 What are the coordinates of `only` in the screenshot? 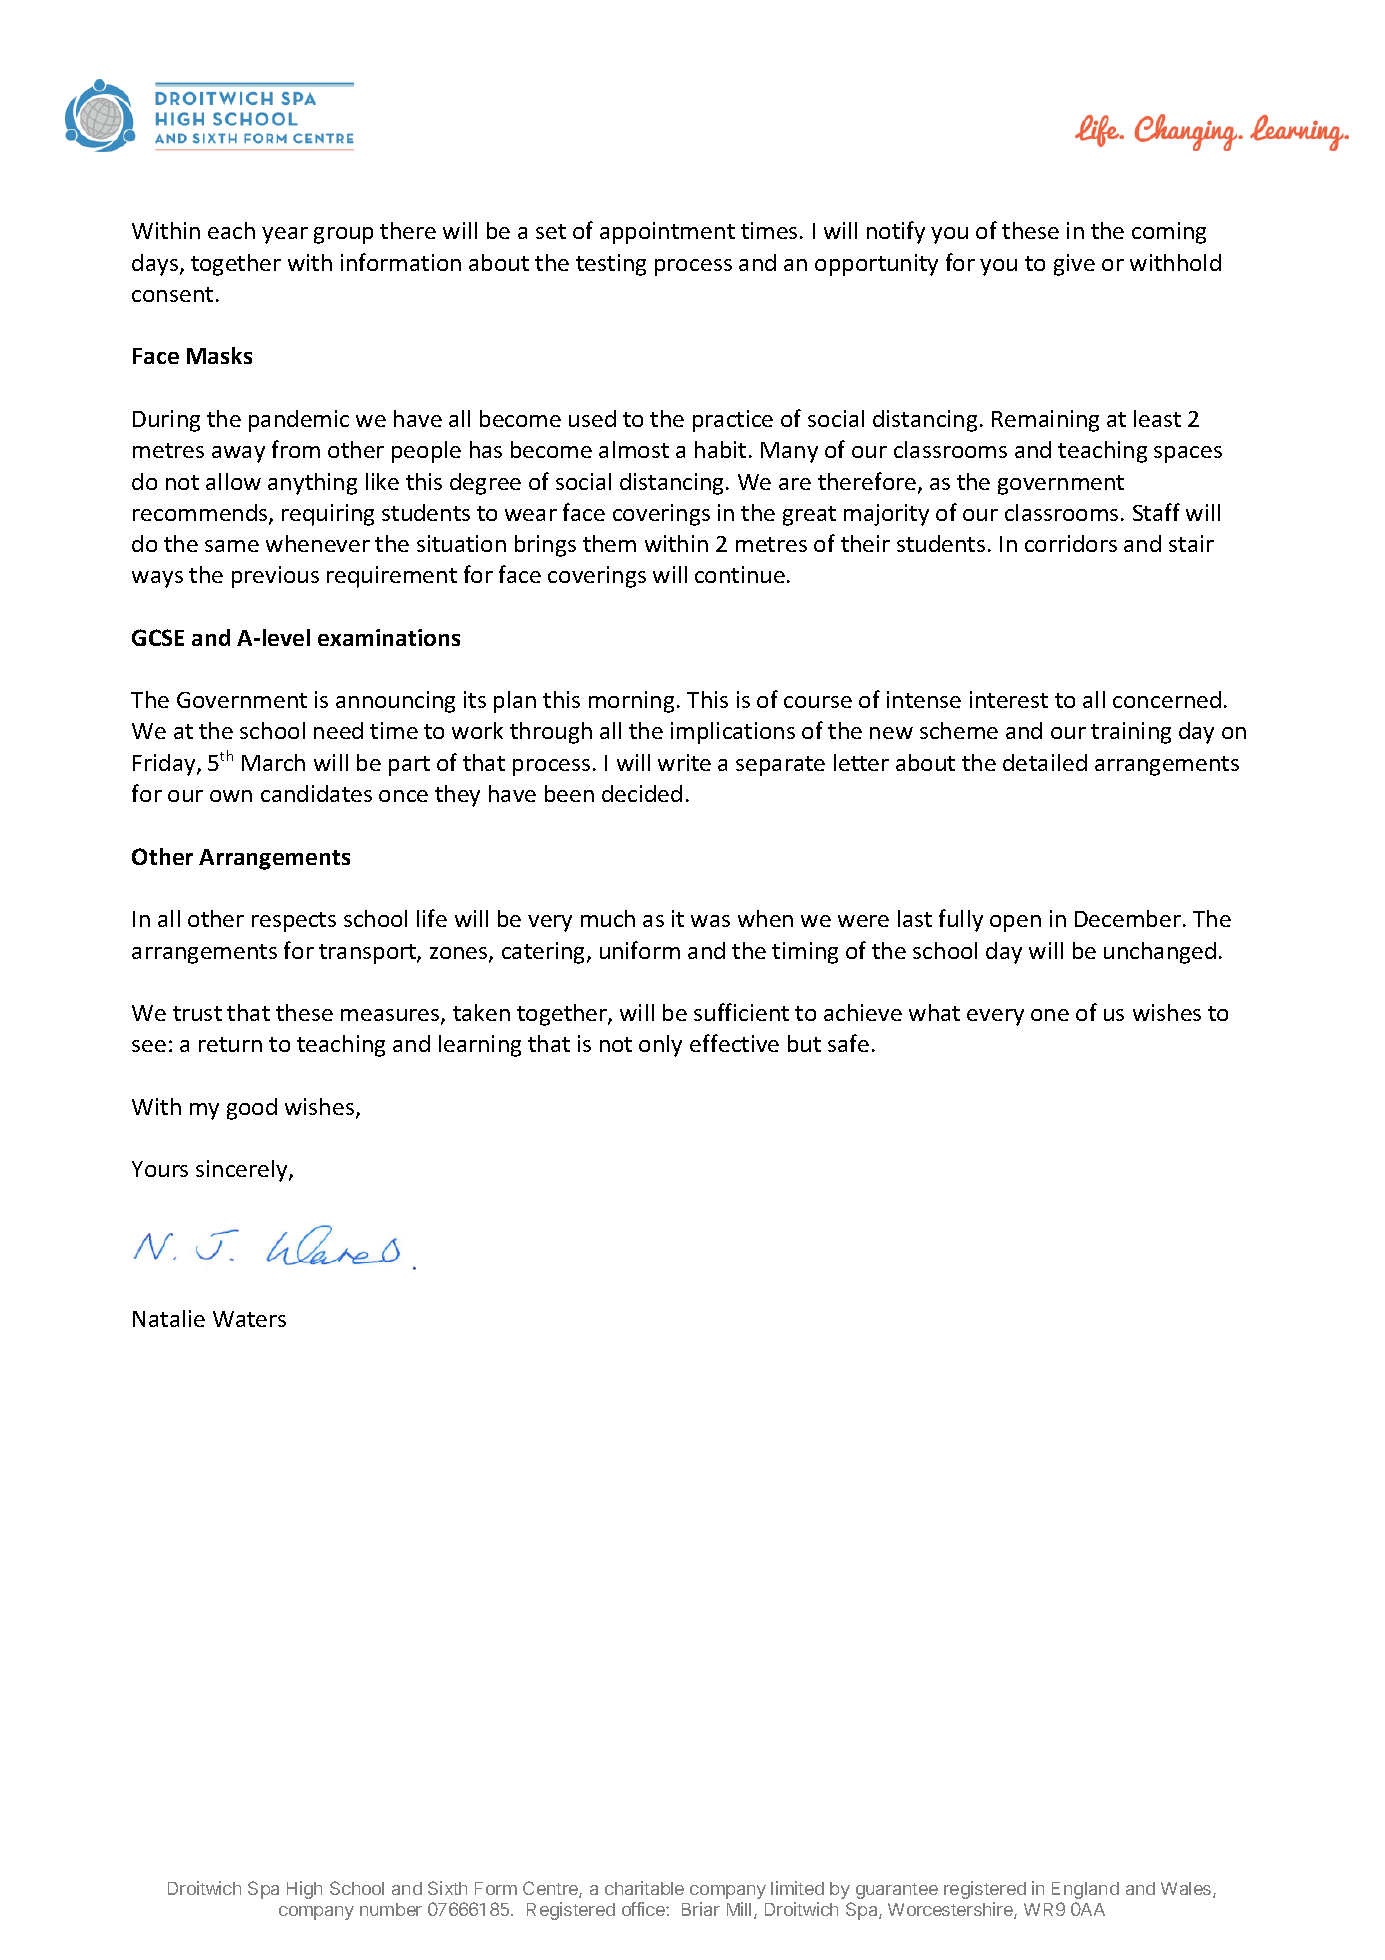 It's located at (660, 1046).
